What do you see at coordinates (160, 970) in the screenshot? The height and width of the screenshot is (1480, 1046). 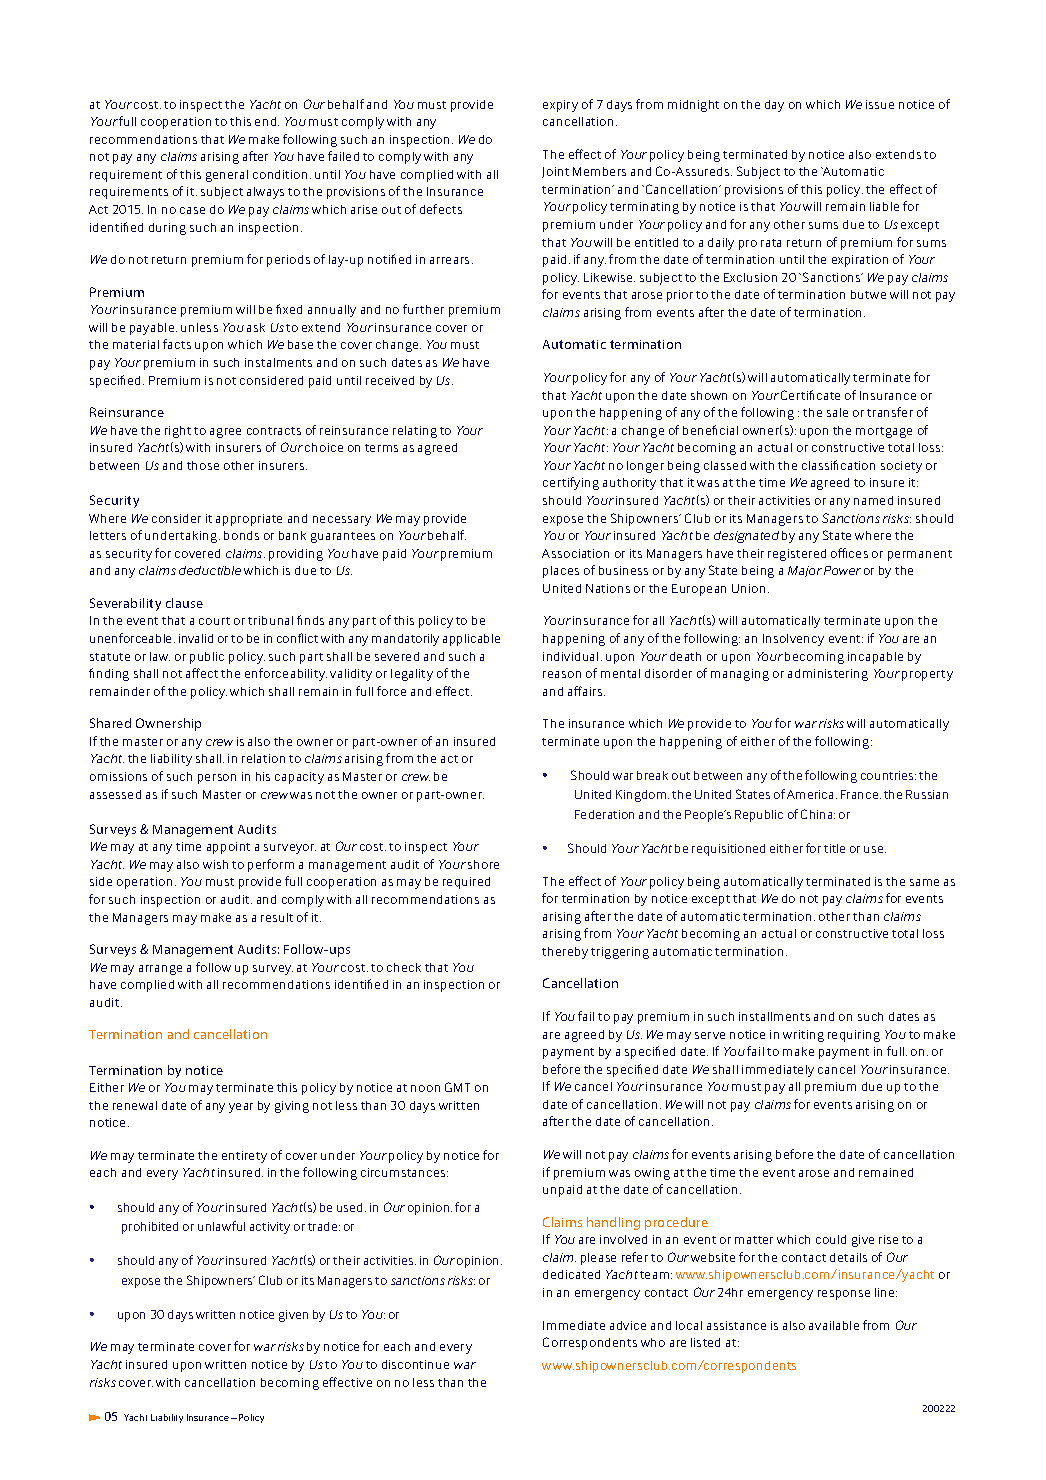 I see `arrange` at bounding box center [160, 970].
